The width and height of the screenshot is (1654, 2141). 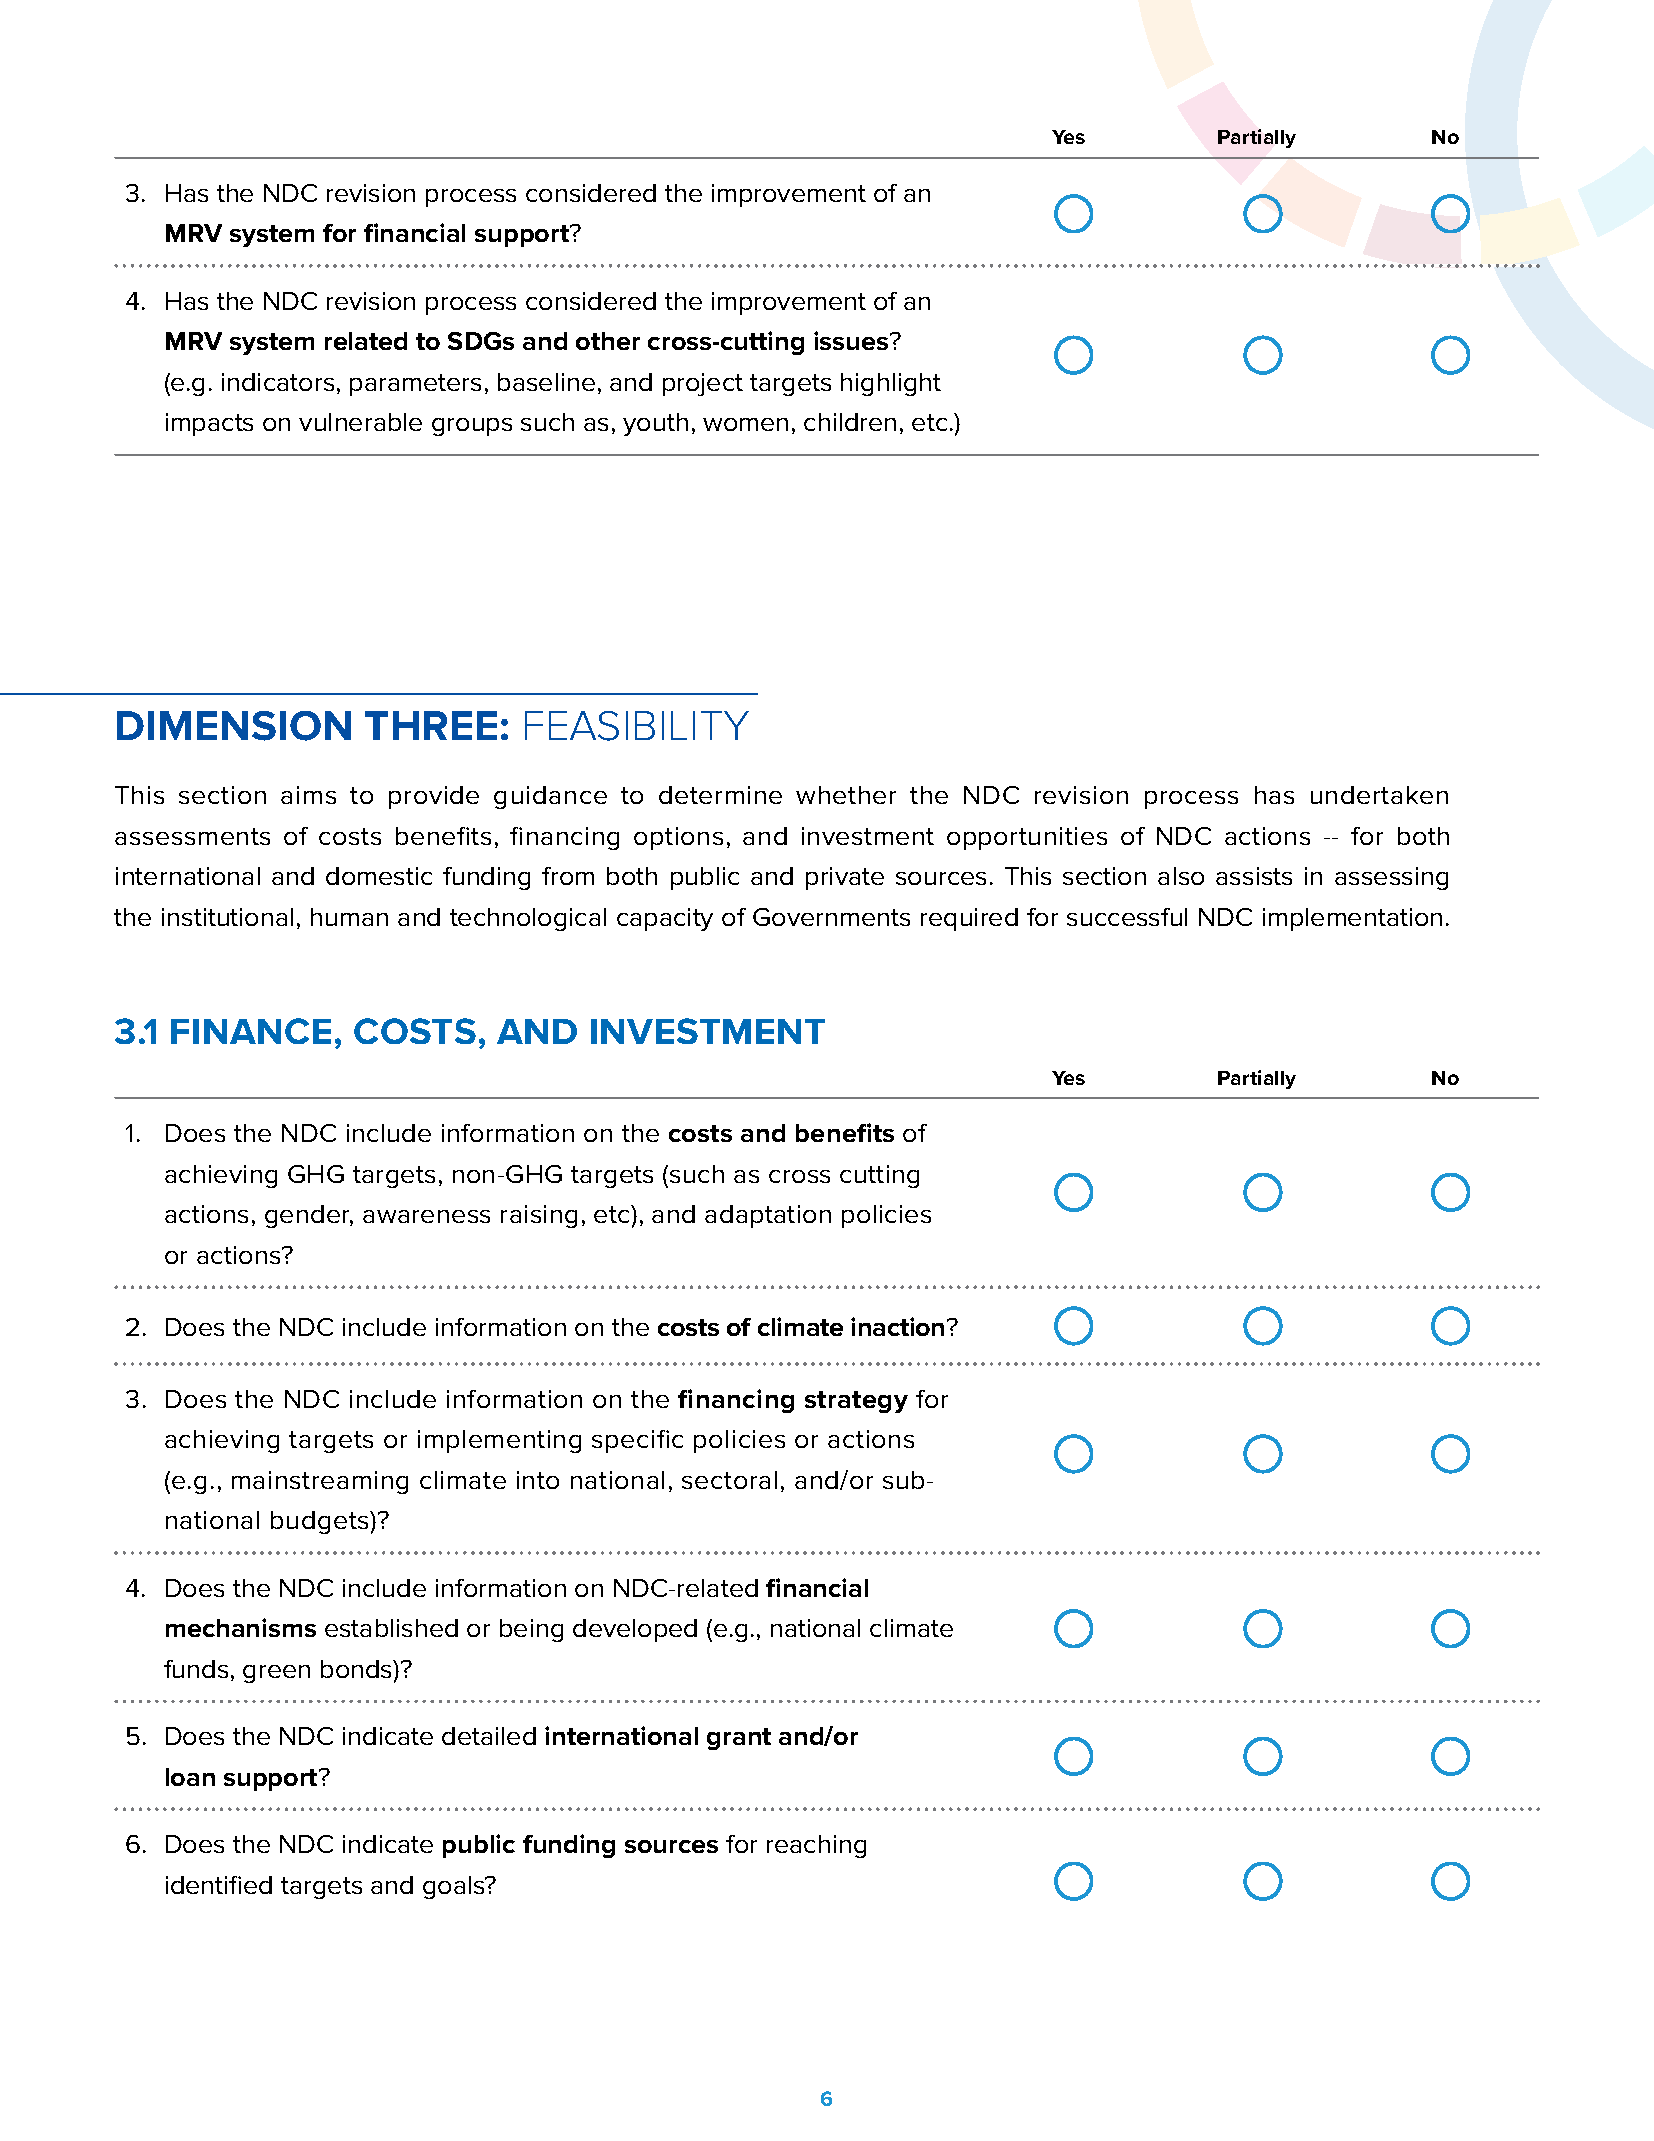 What do you see at coordinates (278, 382) in the screenshot?
I see `indicators` at bounding box center [278, 382].
